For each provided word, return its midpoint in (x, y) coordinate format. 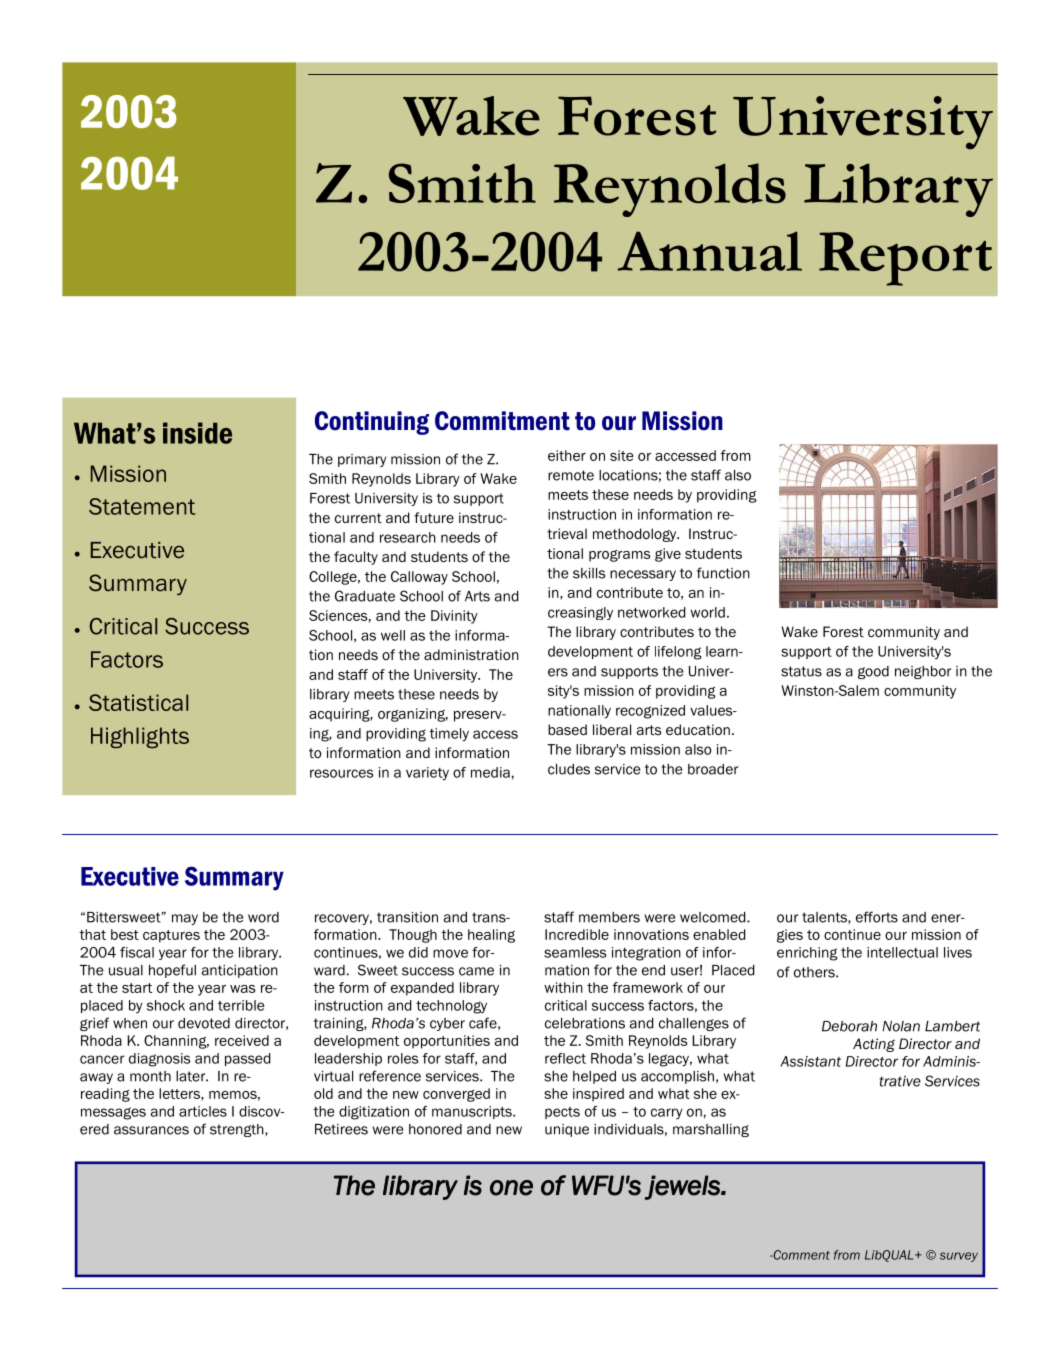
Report (905, 259)
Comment (800, 1255)
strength (238, 1130)
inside (197, 433)
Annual (710, 251)
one (511, 1188)
